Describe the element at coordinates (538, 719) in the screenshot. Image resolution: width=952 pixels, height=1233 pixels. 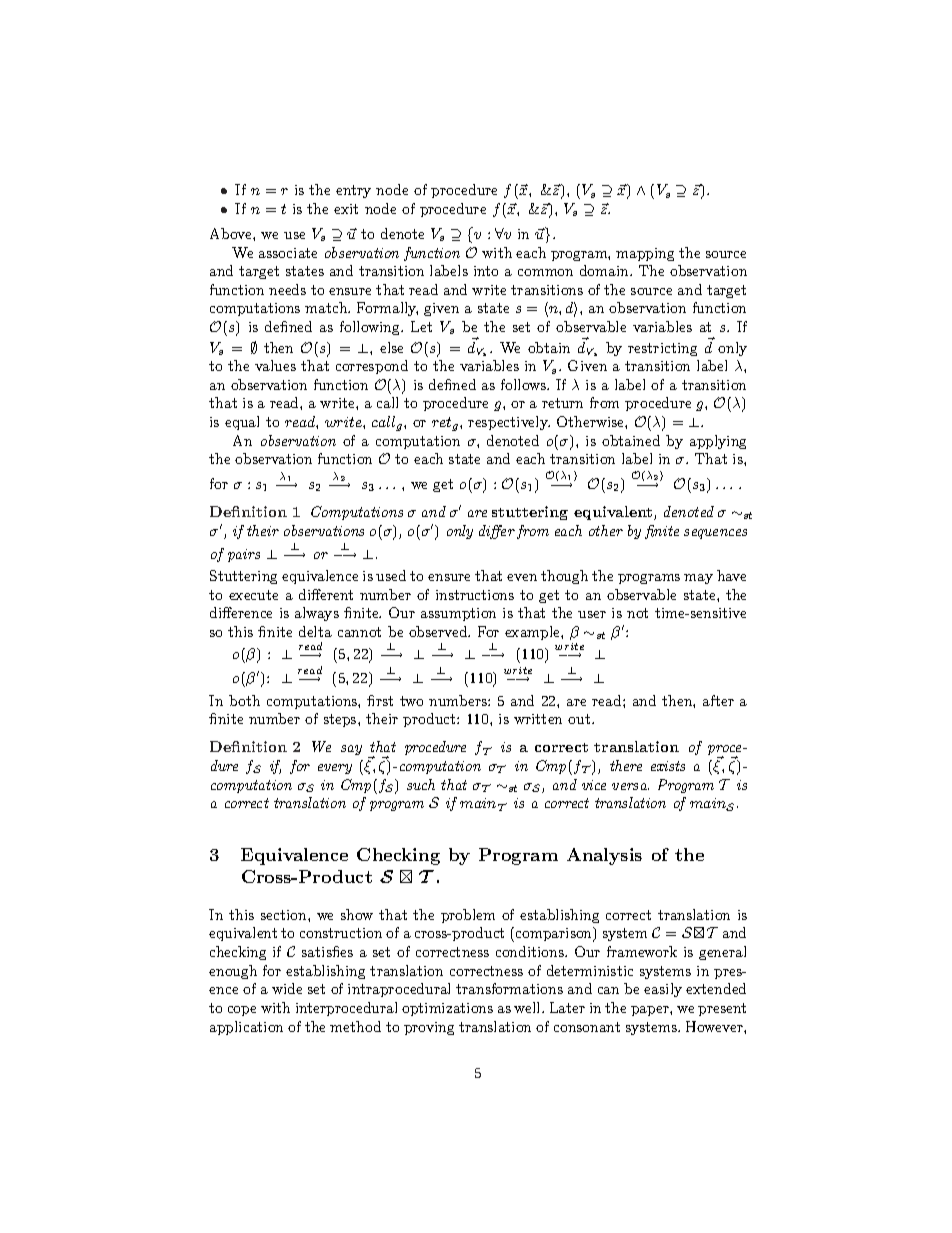
I see `written` at that location.
